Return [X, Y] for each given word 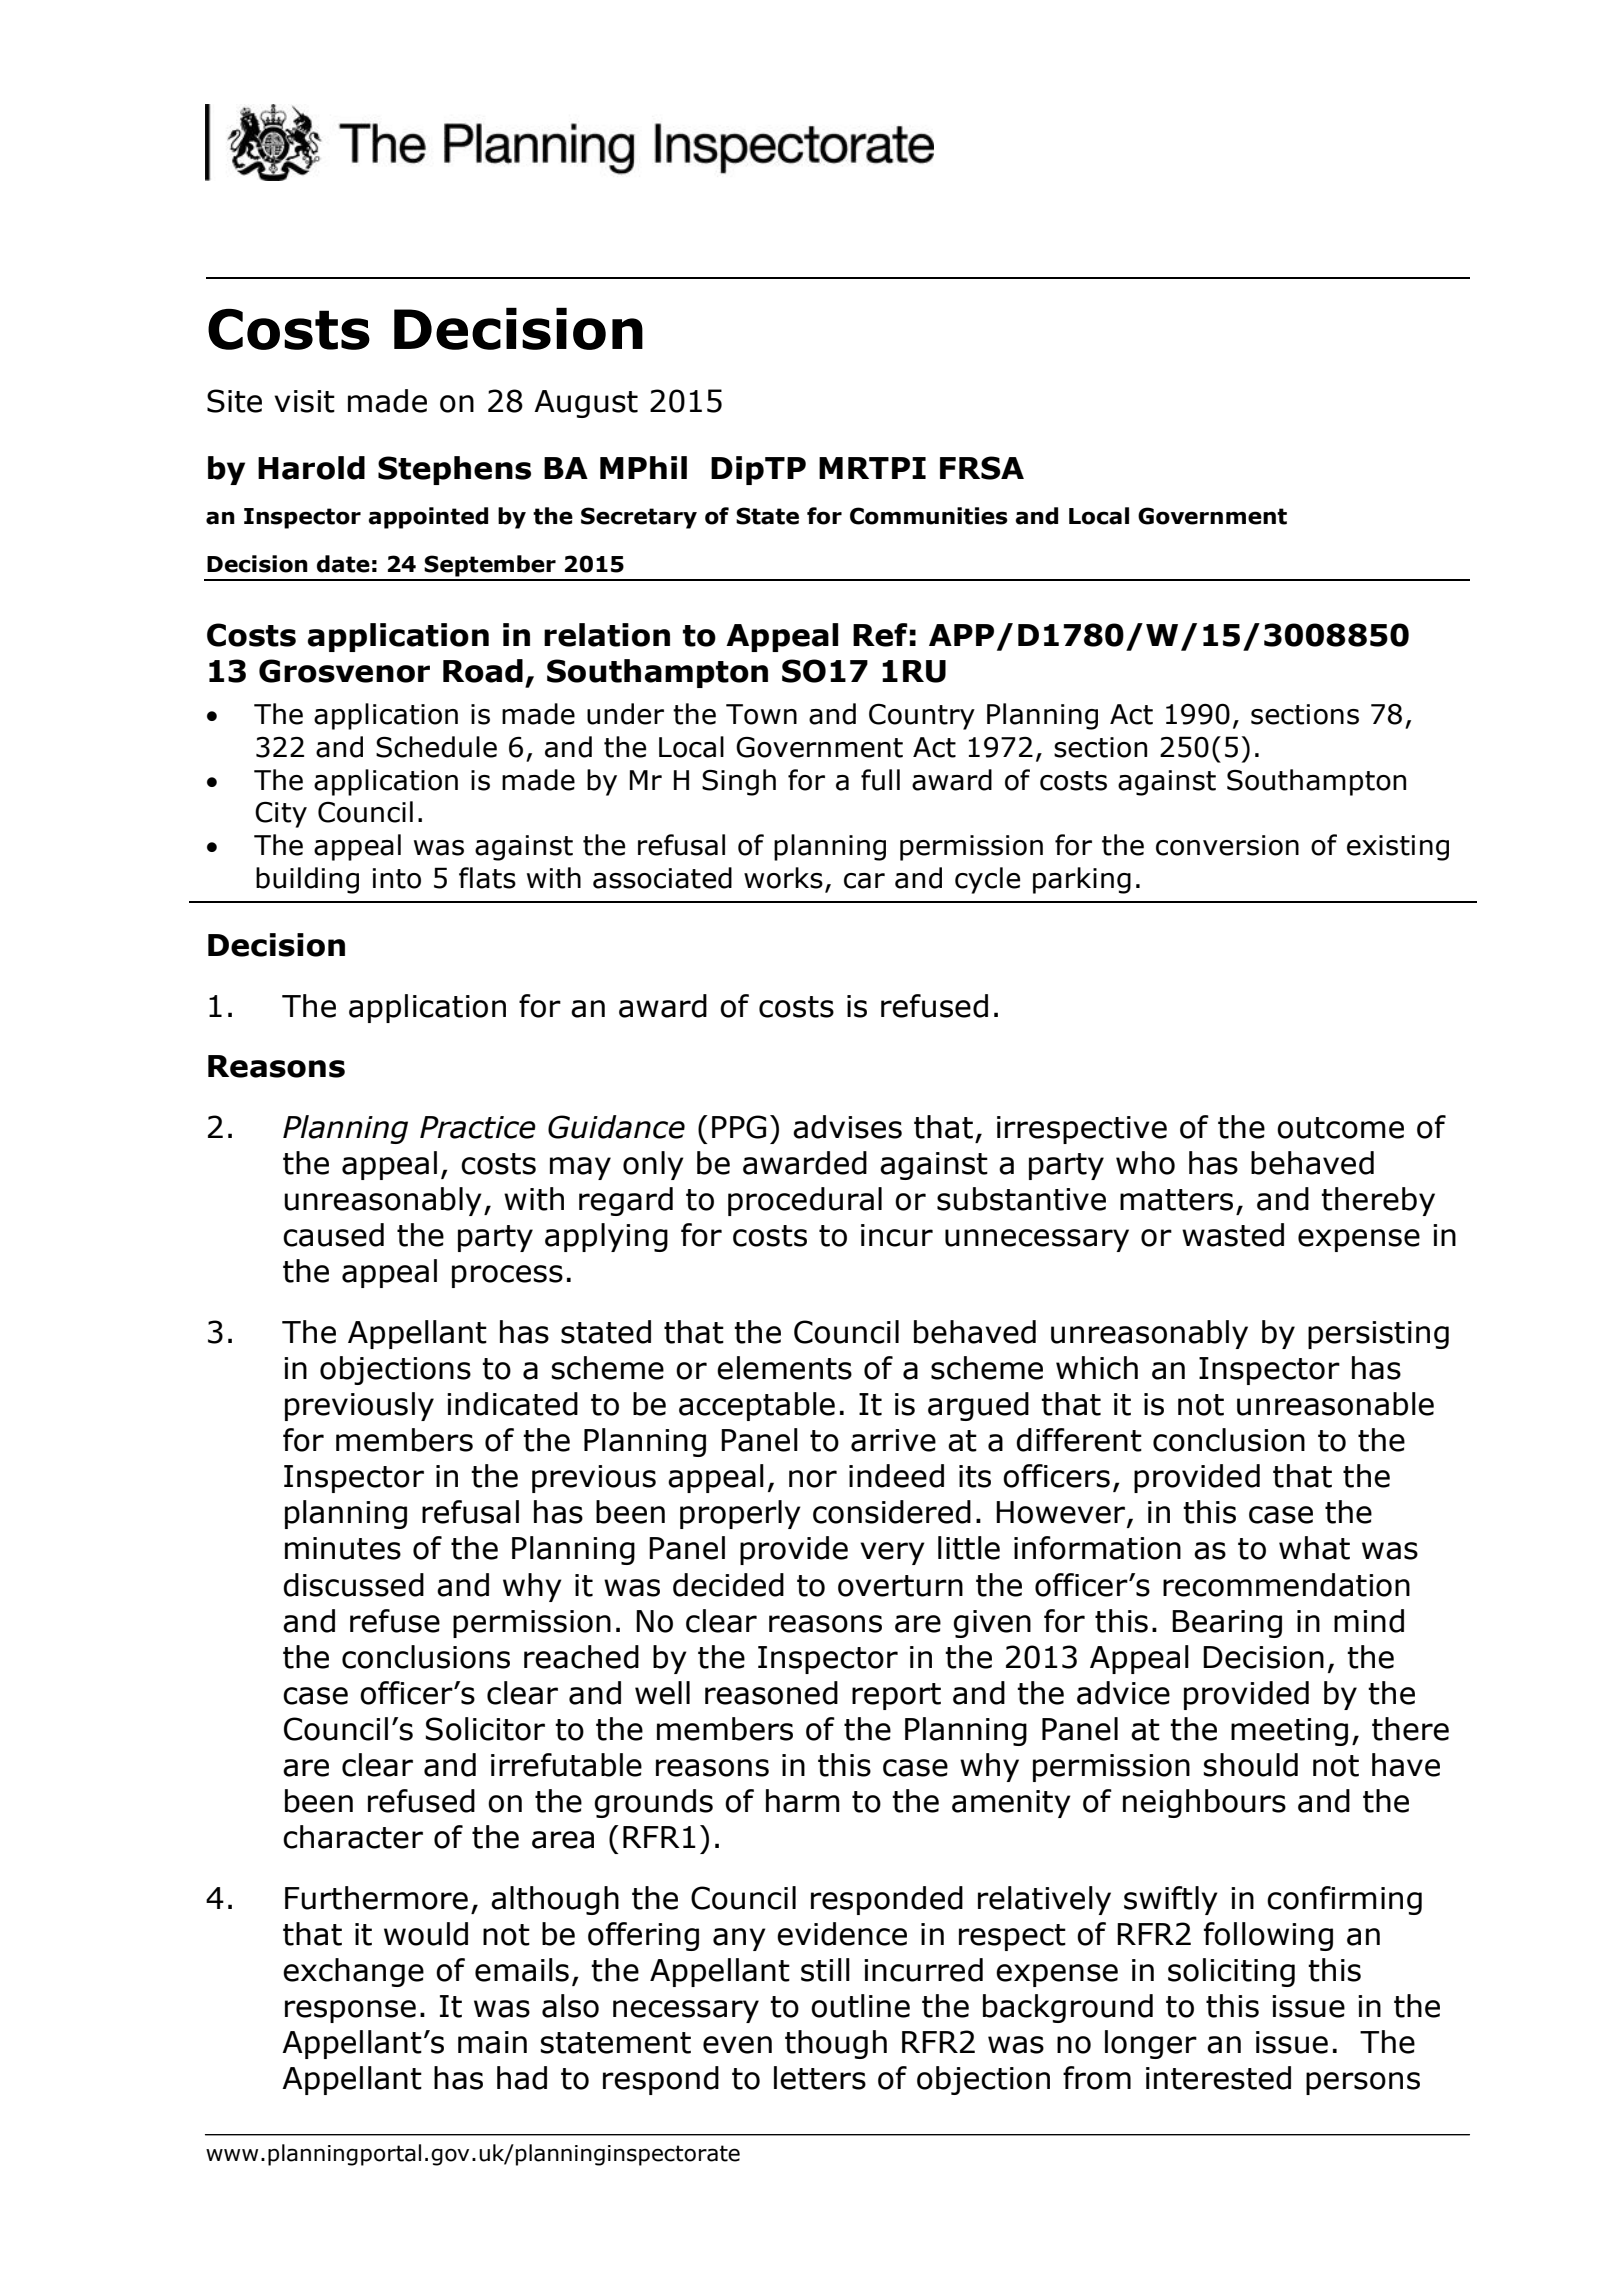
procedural [805, 1201]
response [350, 2011]
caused [333, 1235]
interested [1218, 2078]
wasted [1233, 1235]
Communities [929, 516]
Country [922, 716]
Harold [311, 468]
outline [860, 2006]
